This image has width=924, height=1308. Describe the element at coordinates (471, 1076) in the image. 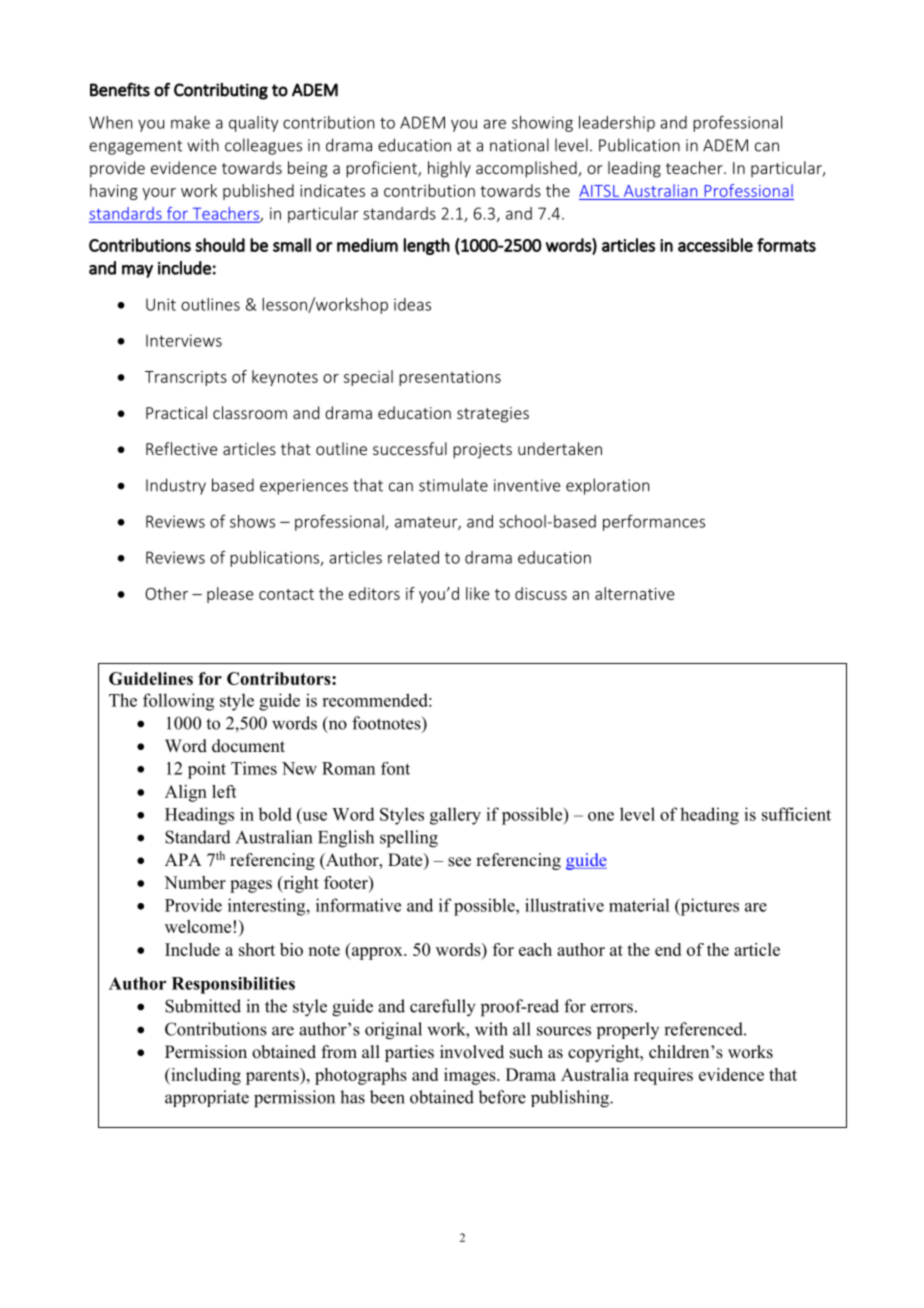

I see `images` at that location.
